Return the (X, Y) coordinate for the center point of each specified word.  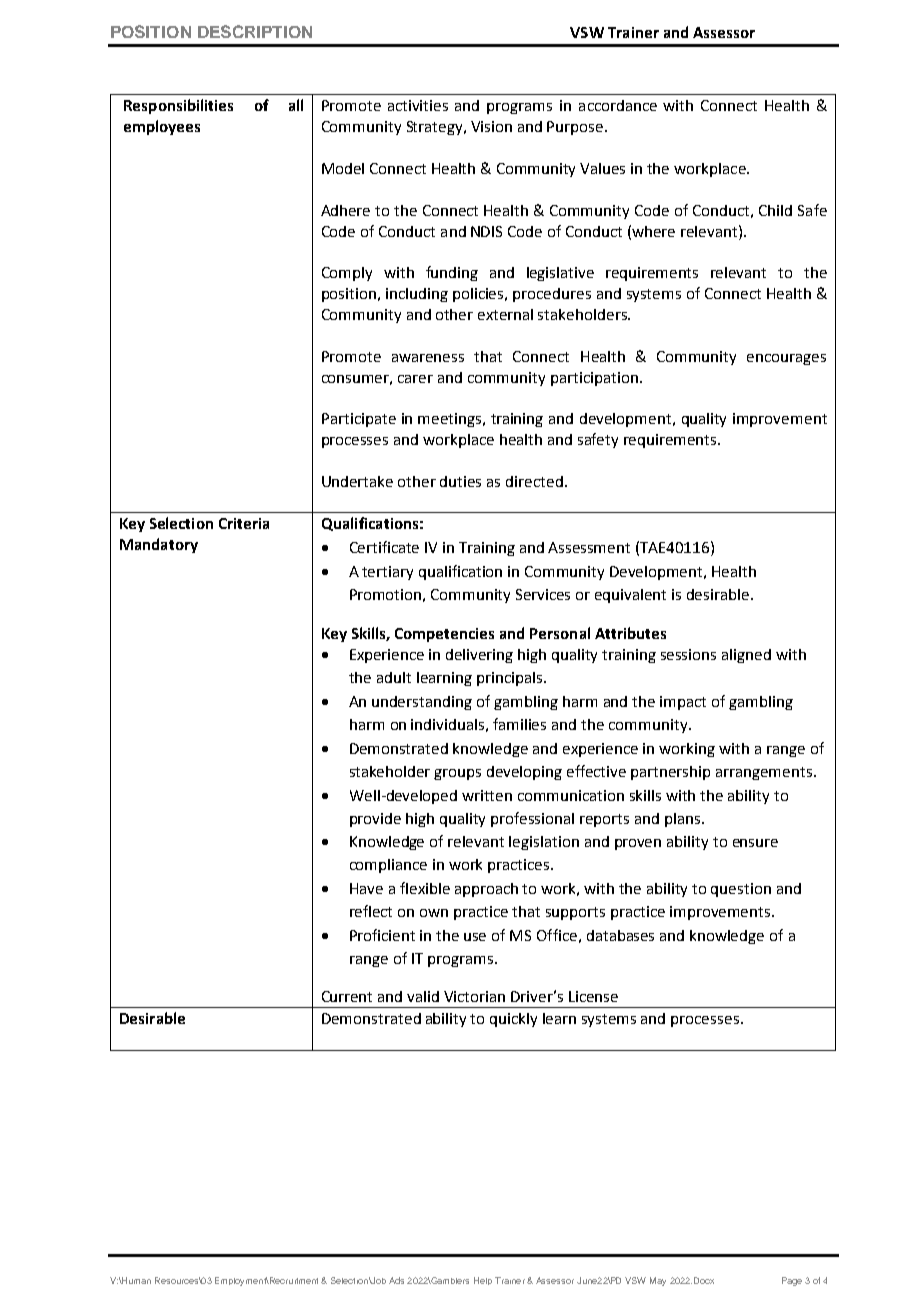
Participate (359, 420)
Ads (396, 1280)
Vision (491, 126)
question (741, 890)
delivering (479, 656)
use (475, 937)
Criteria (244, 523)
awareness (428, 358)
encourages (786, 359)
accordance (618, 105)
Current (347, 996)
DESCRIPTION (255, 31)
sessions (688, 654)
